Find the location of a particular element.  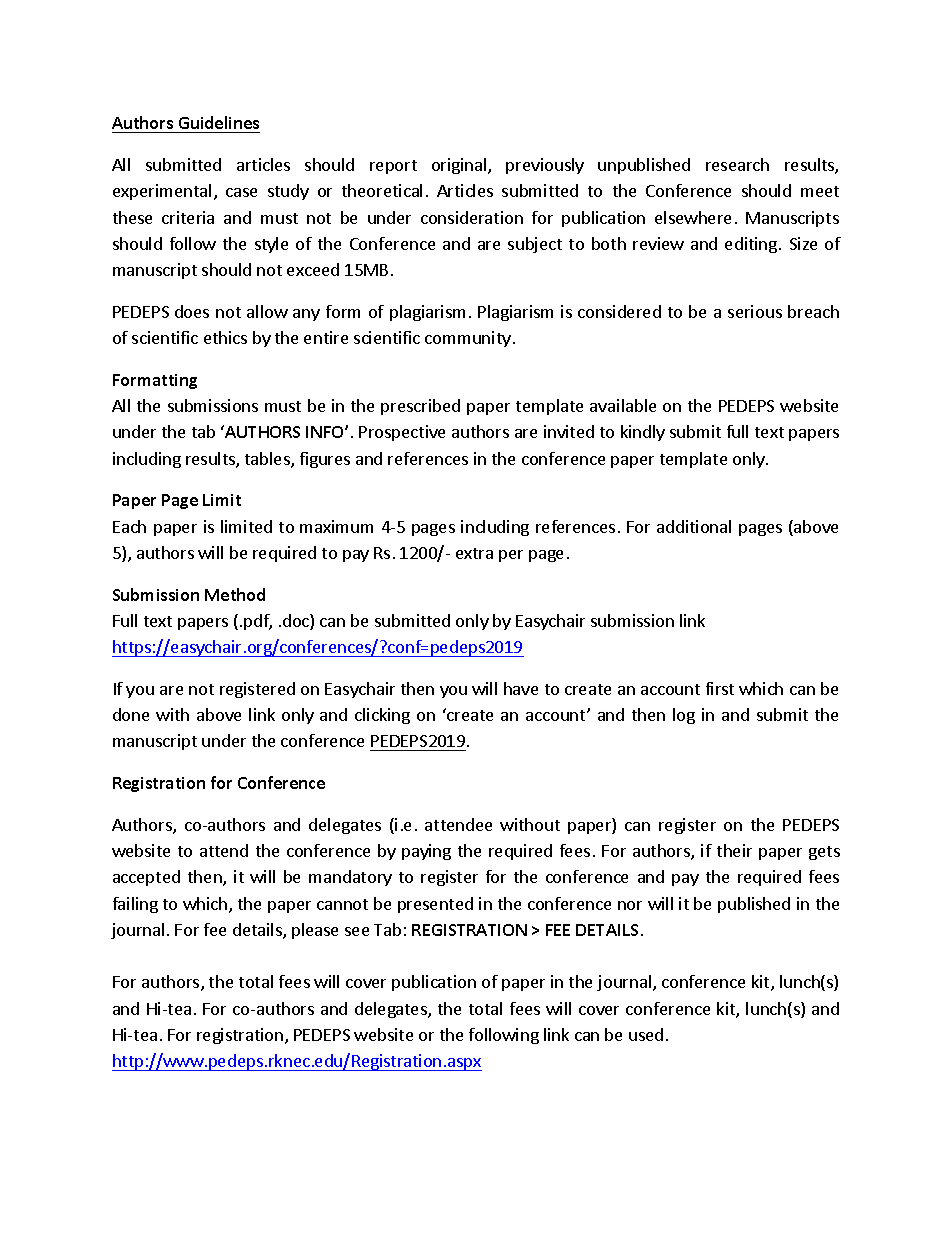

presented is located at coordinates (435, 905).
